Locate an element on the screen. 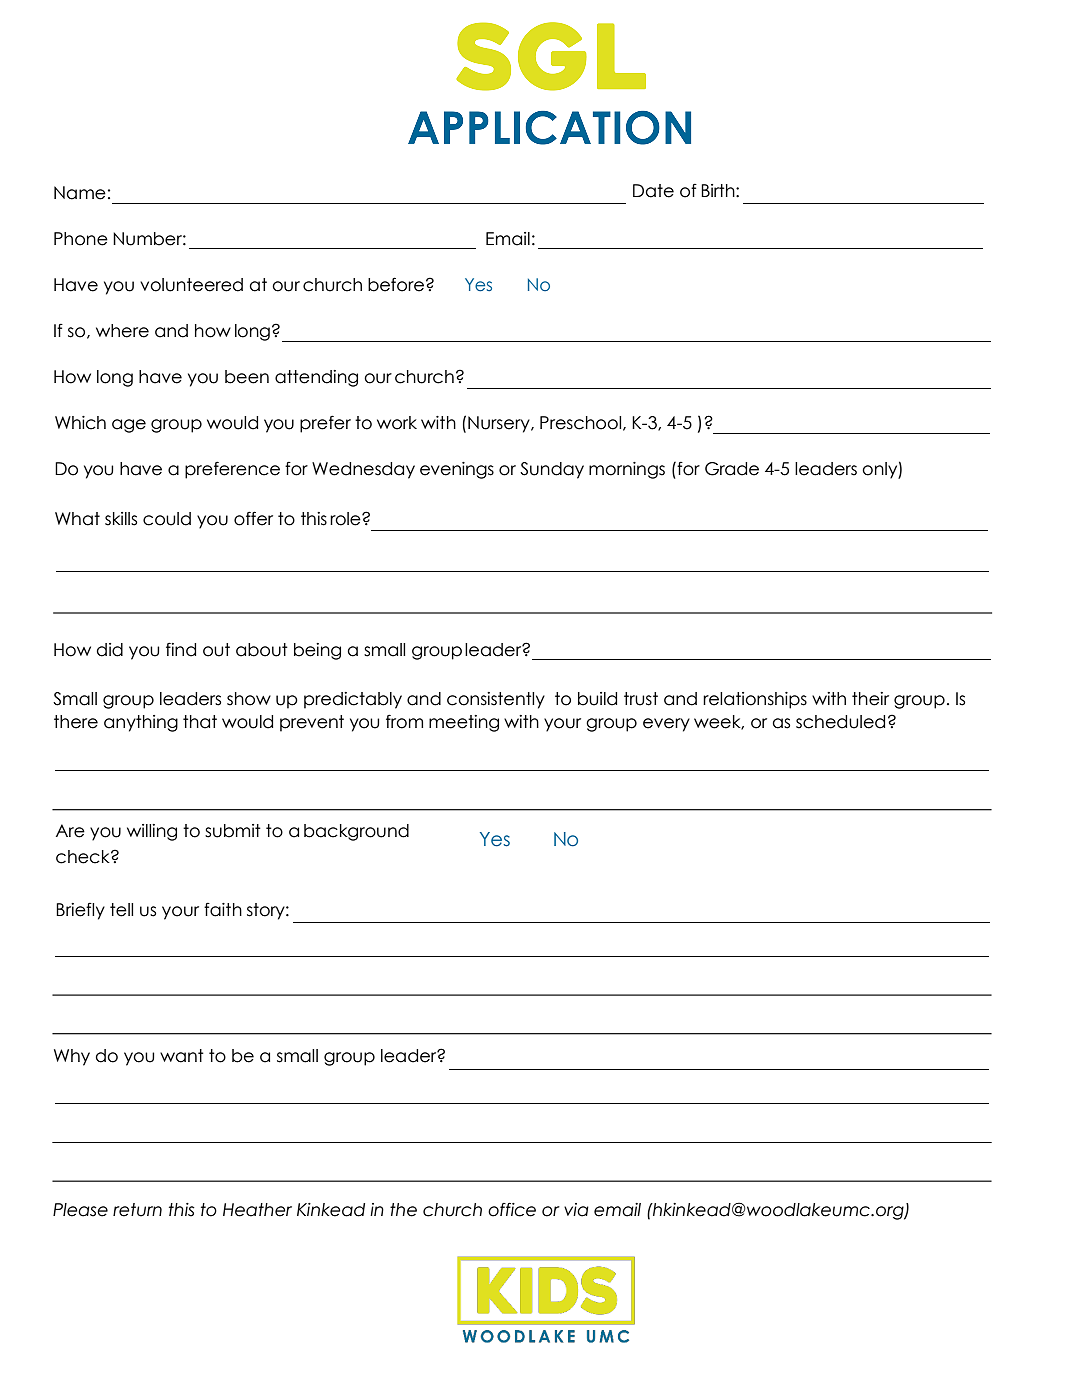  Grade is located at coordinates (732, 469).
